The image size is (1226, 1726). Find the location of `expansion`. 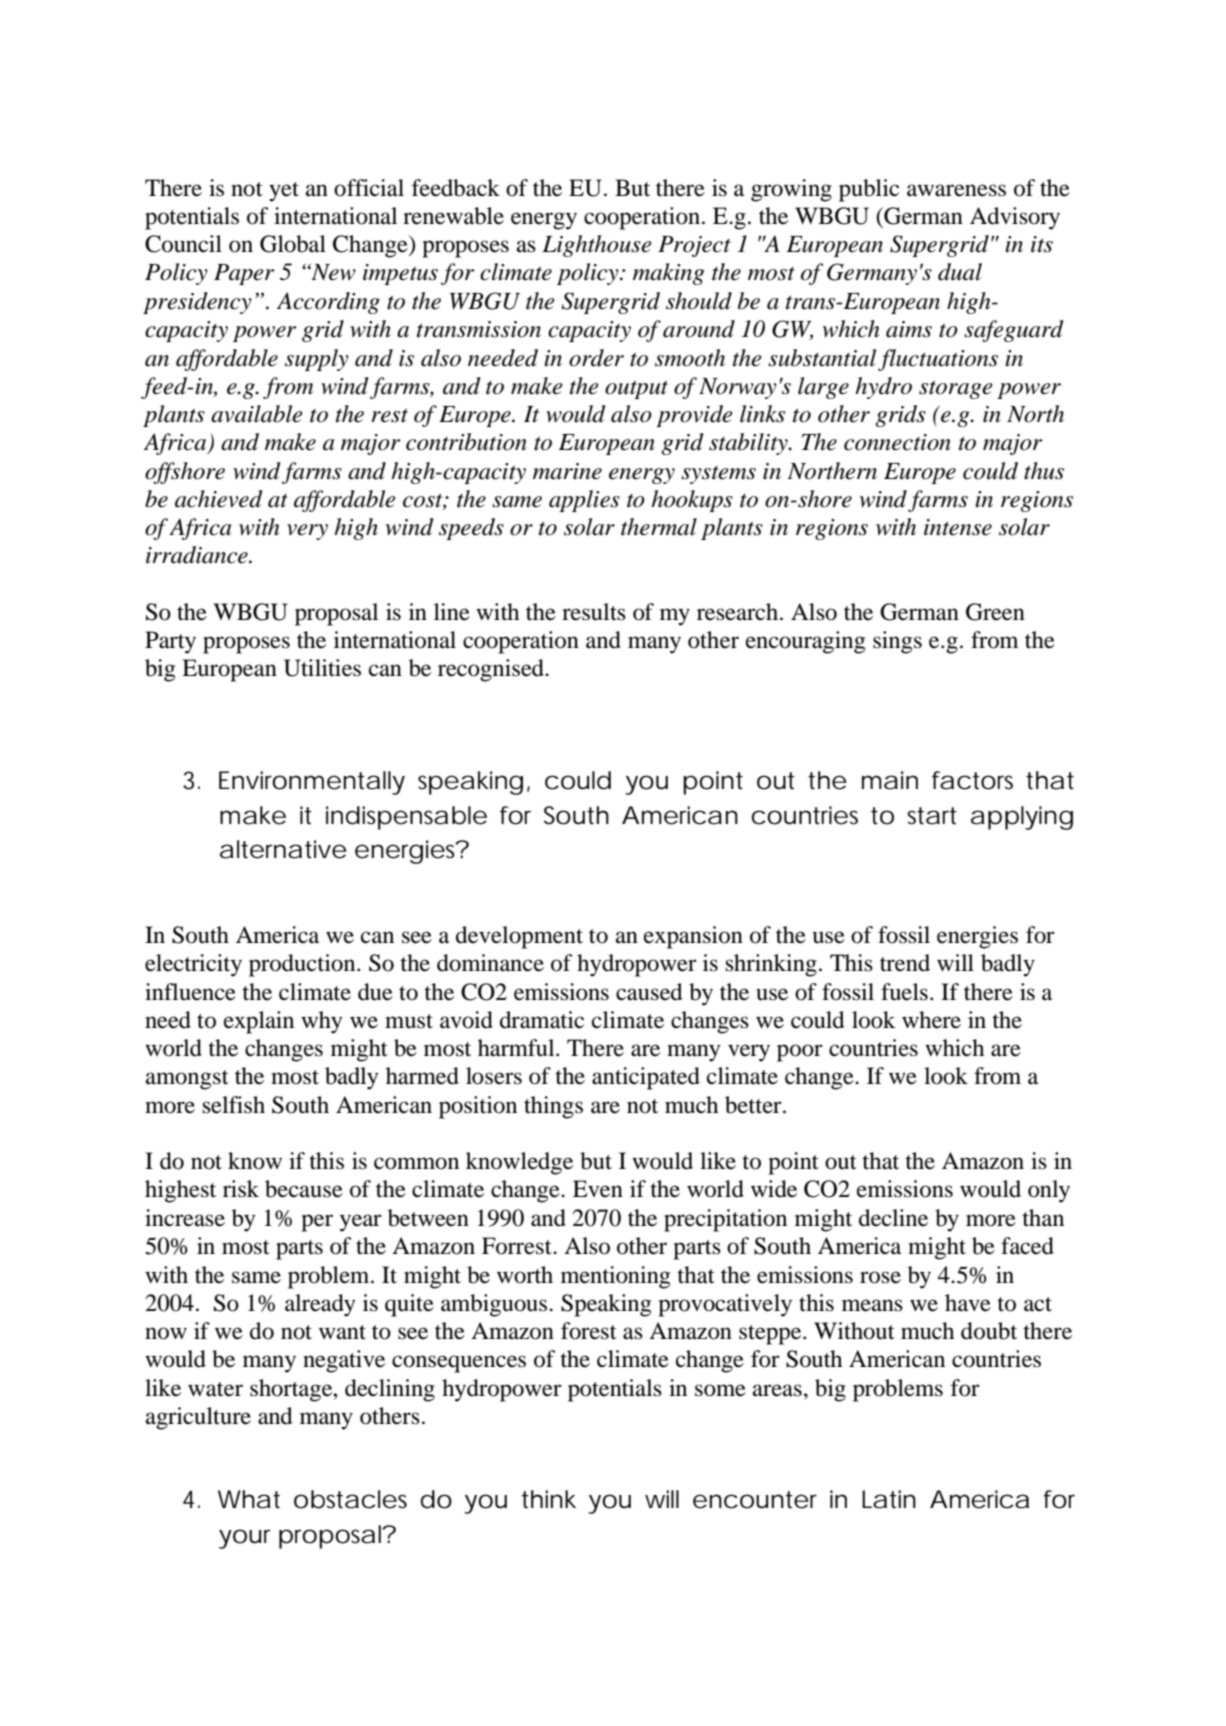

expansion is located at coordinates (693, 937).
